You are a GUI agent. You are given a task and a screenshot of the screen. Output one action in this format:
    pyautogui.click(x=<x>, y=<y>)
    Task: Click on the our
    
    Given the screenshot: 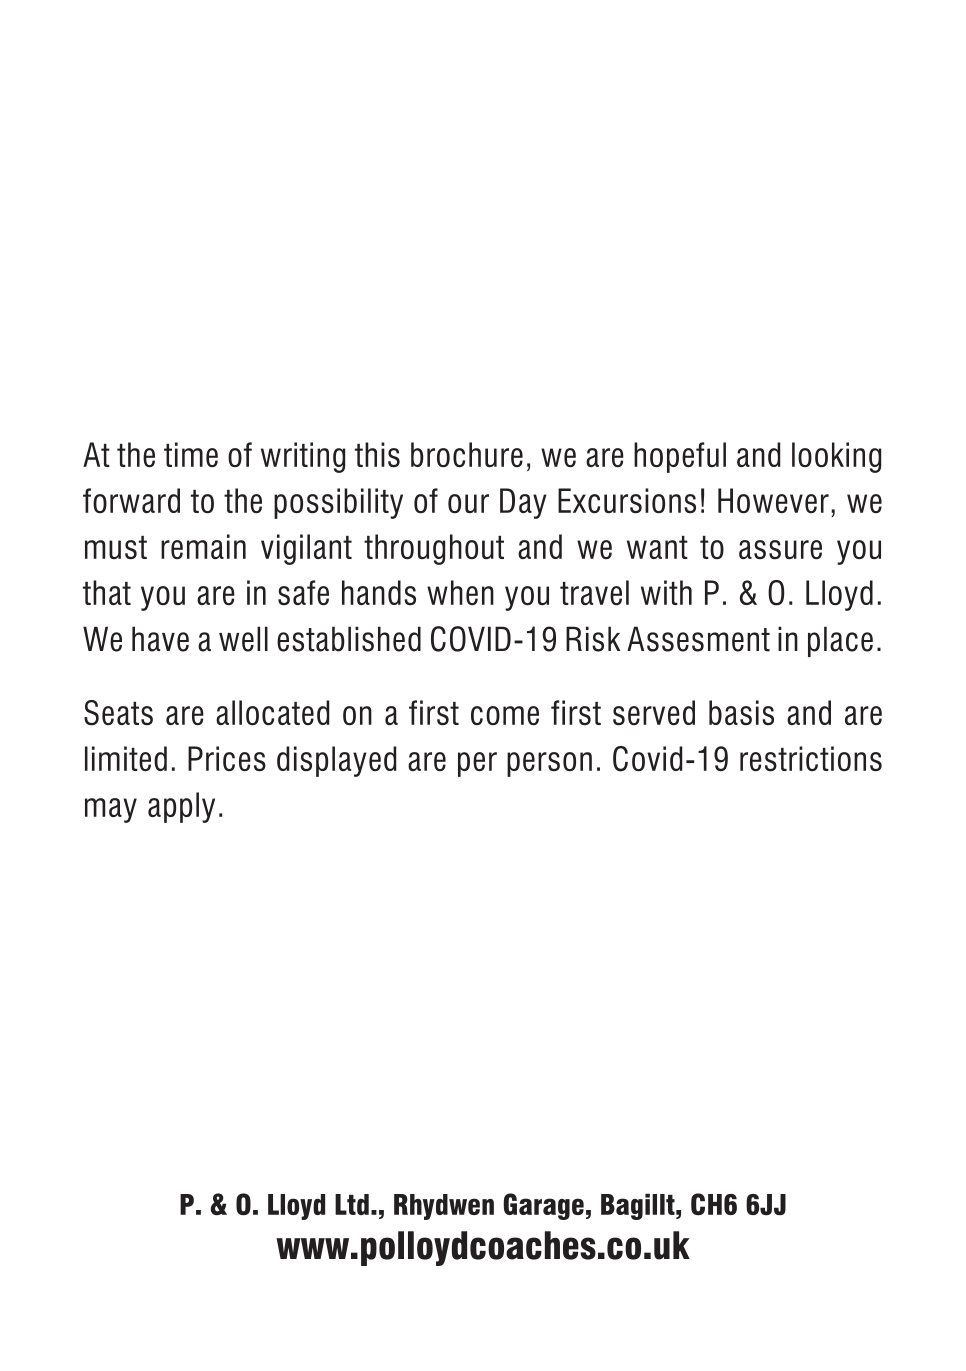 What is the action you would take?
    pyautogui.click(x=468, y=503)
